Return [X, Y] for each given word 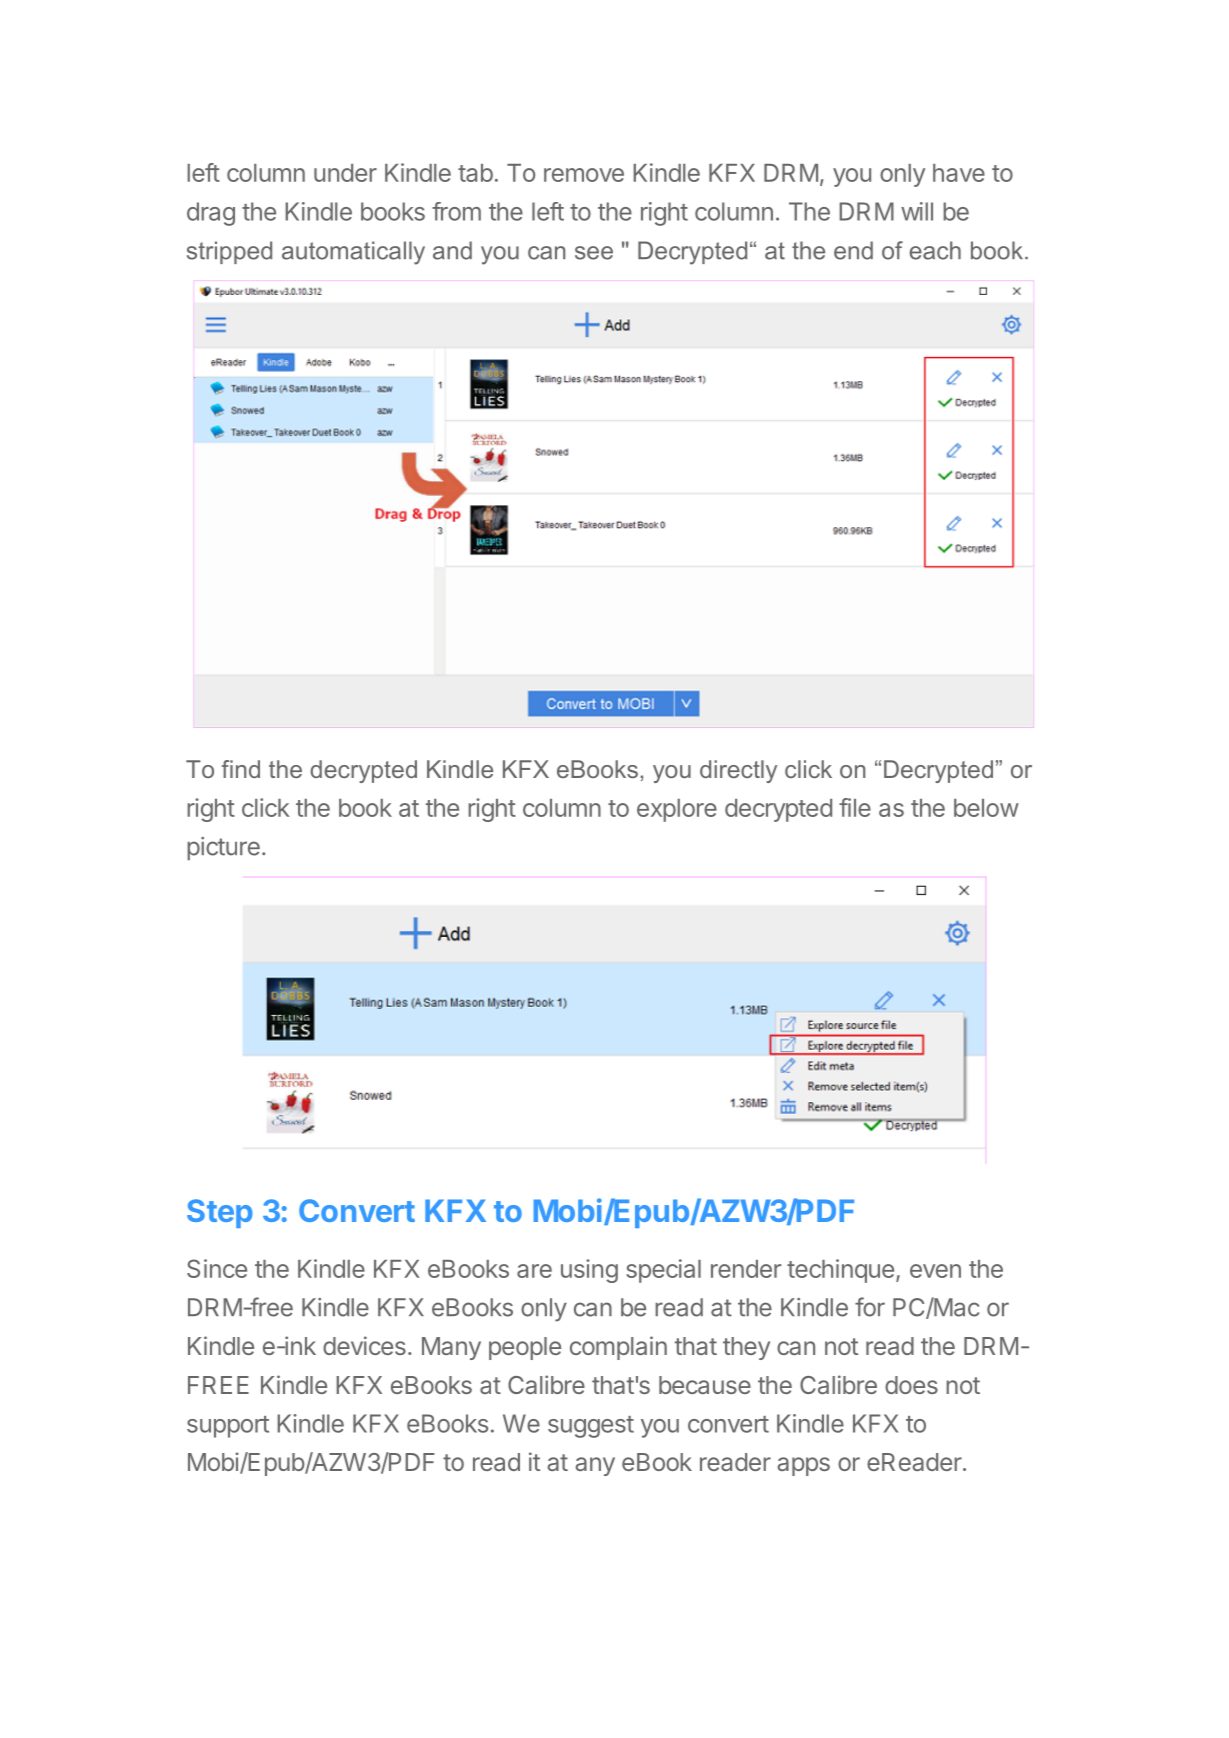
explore [677, 810]
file [855, 807]
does [911, 1385]
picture [223, 848]
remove [584, 175]
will [917, 211]
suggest [591, 1427]
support [228, 1427]
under [345, 173]
